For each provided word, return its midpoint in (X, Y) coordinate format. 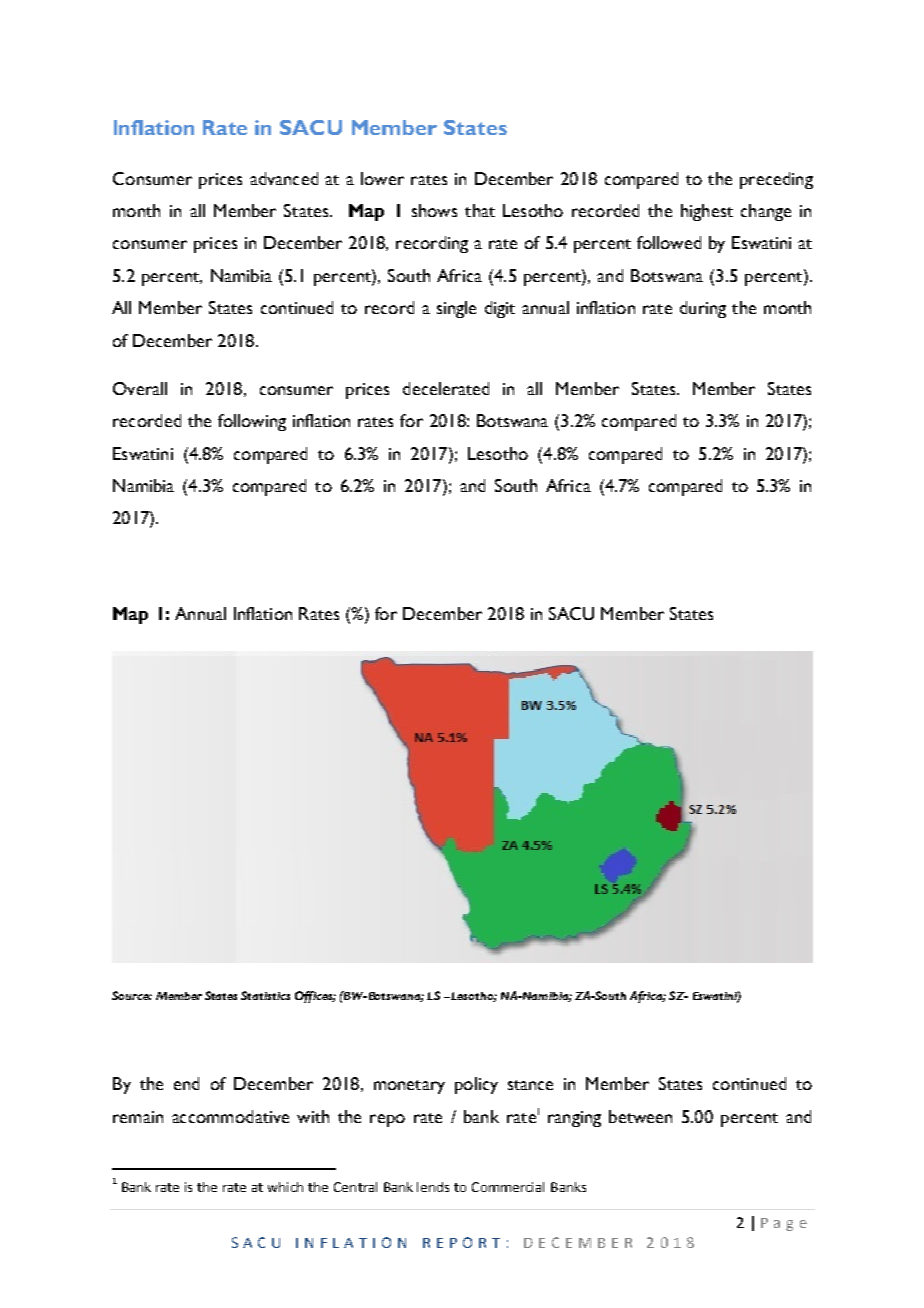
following (252, 422)
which (285, 1187)
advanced (284, 178)
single (456, 309)
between (640, 1116)
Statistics (265, 995)
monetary (409, 1087)
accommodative (230, 1116)
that (480, 210)
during (703, 309)
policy (476, 1085)
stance (530, 1085)
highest (707, 212)
